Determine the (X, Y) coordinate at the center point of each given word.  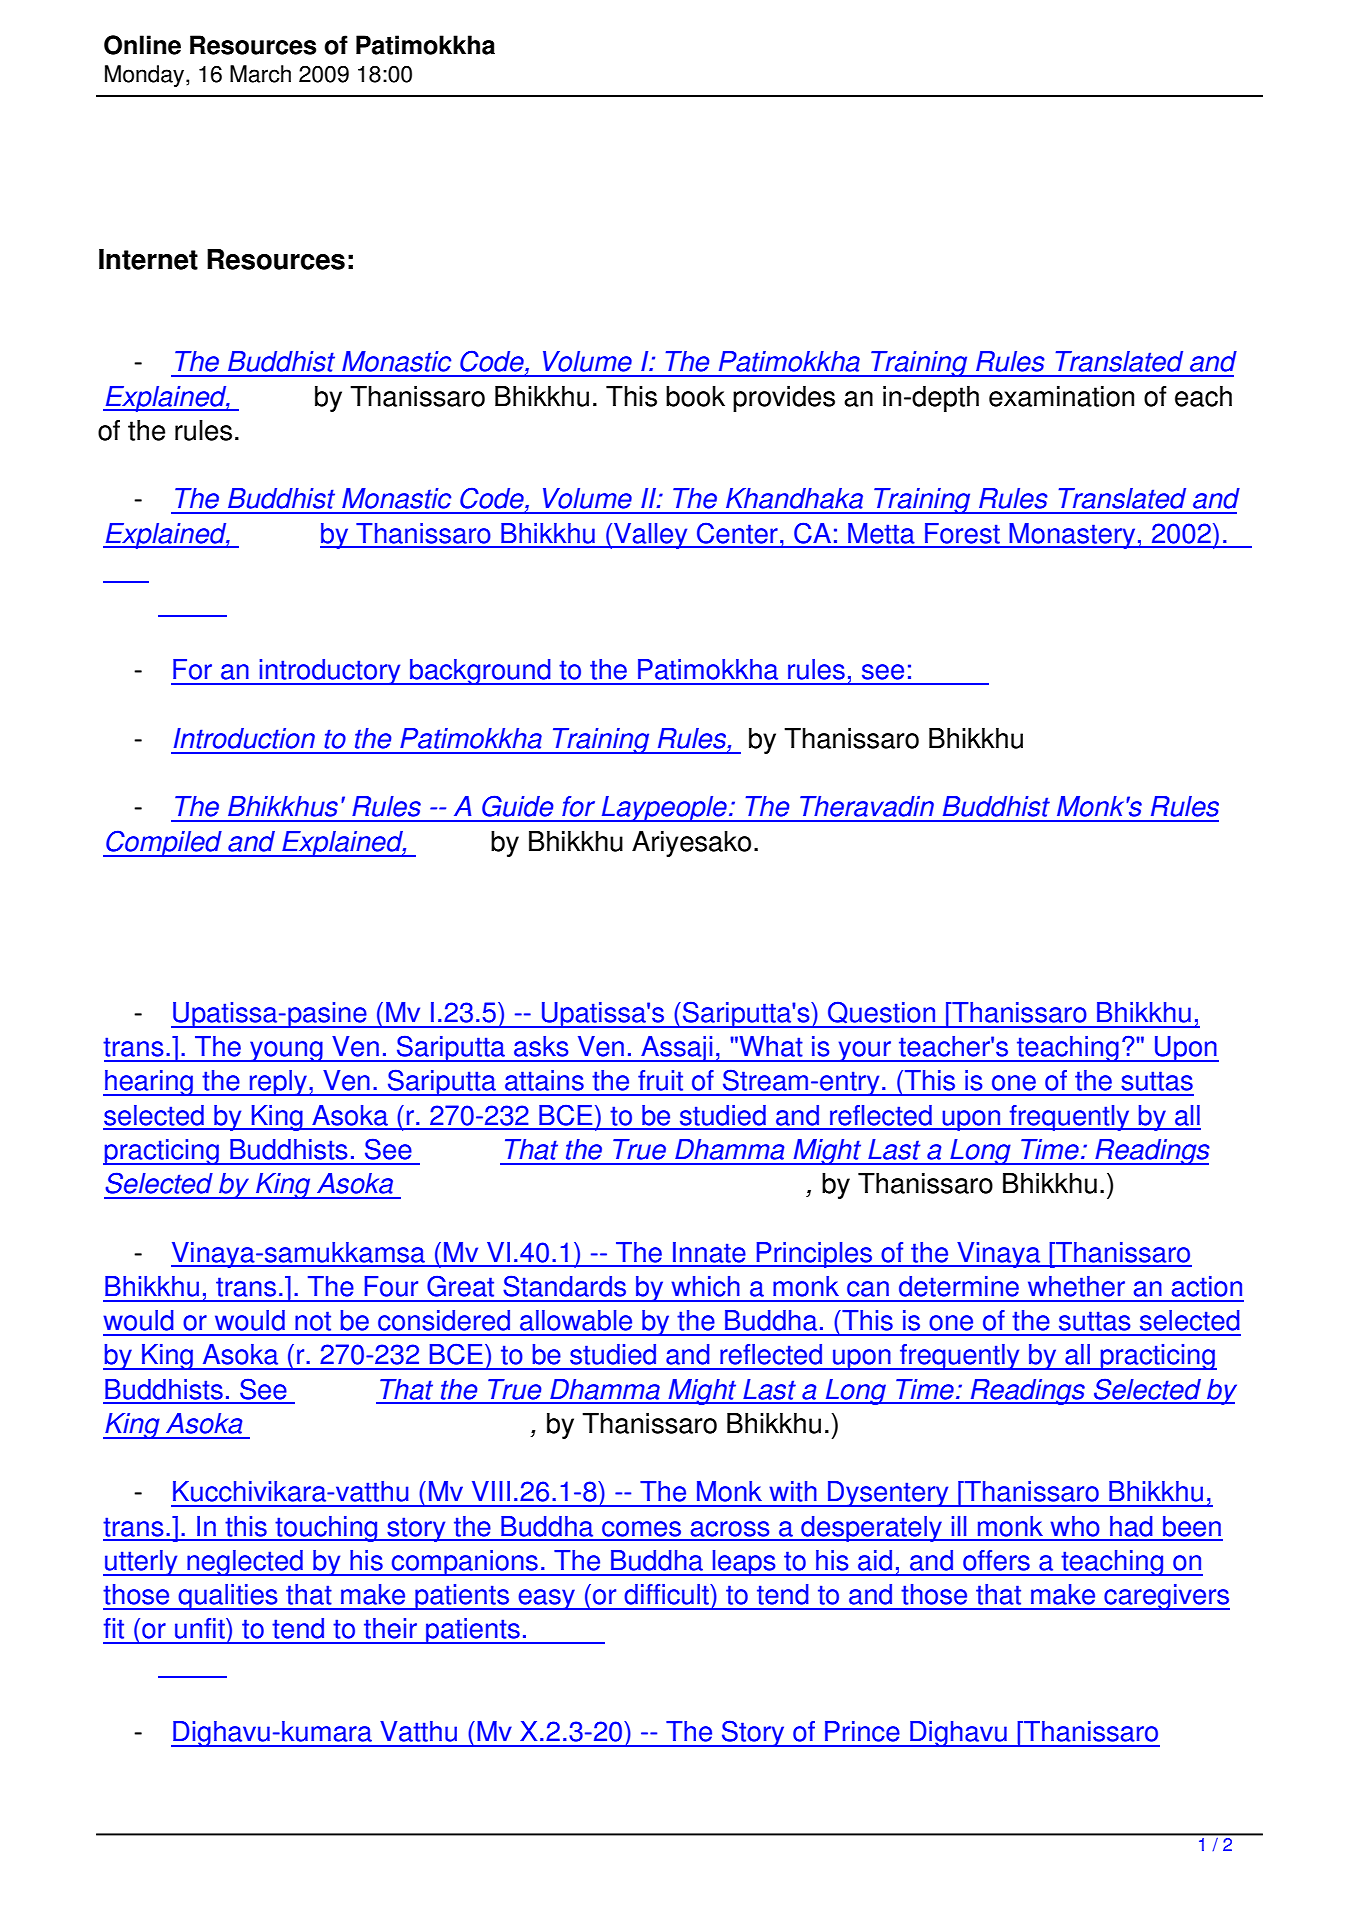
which (705, 1286)
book (695, 396)
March (260, 74)
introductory (330, 672)
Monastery (1073, 536)
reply (278, 1083)
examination (1061, 396)
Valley (651, 536)
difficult (667, 1594)
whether (1076, 1286)
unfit (201, 1628)
